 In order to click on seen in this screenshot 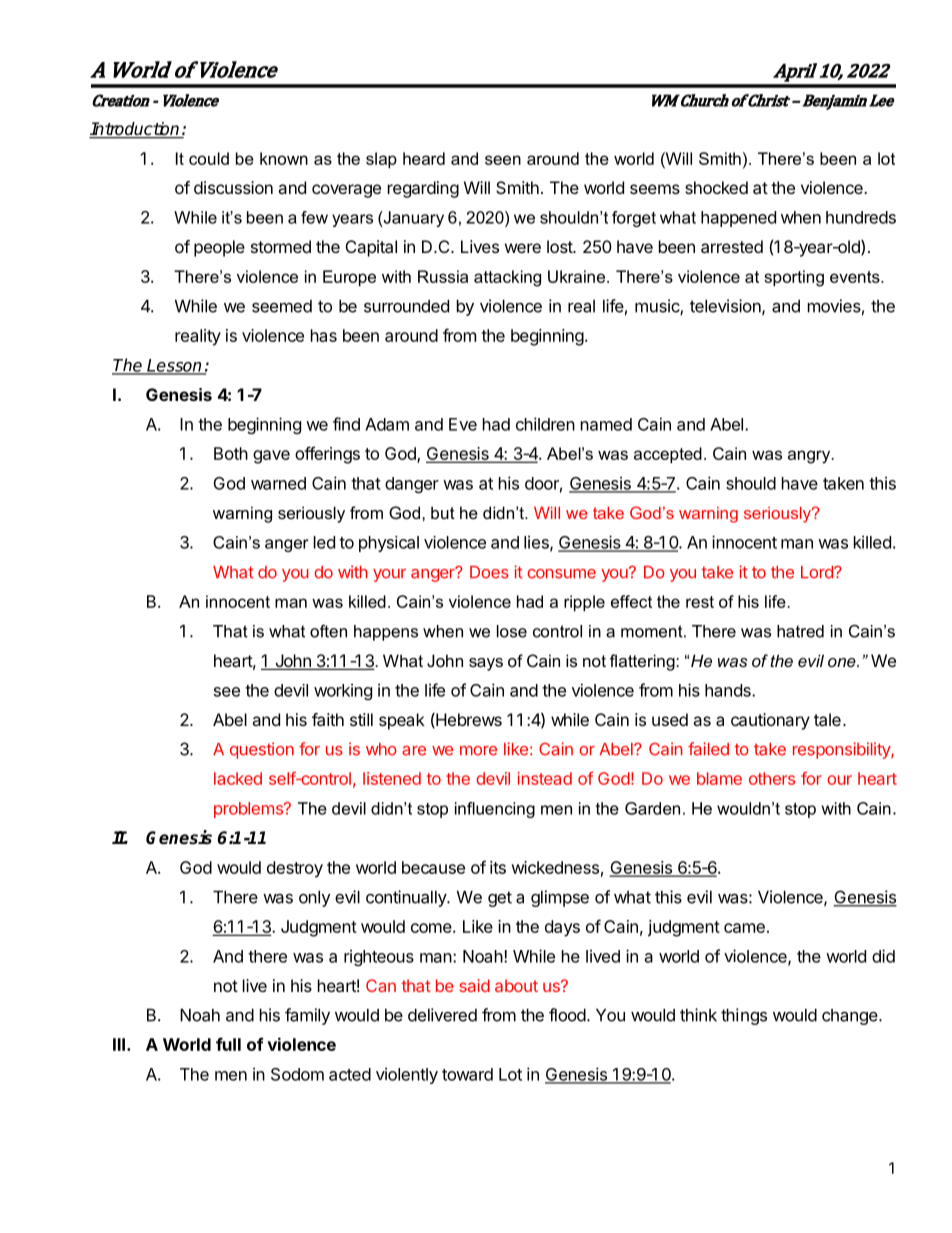, I will do `click(503, 160)`.
